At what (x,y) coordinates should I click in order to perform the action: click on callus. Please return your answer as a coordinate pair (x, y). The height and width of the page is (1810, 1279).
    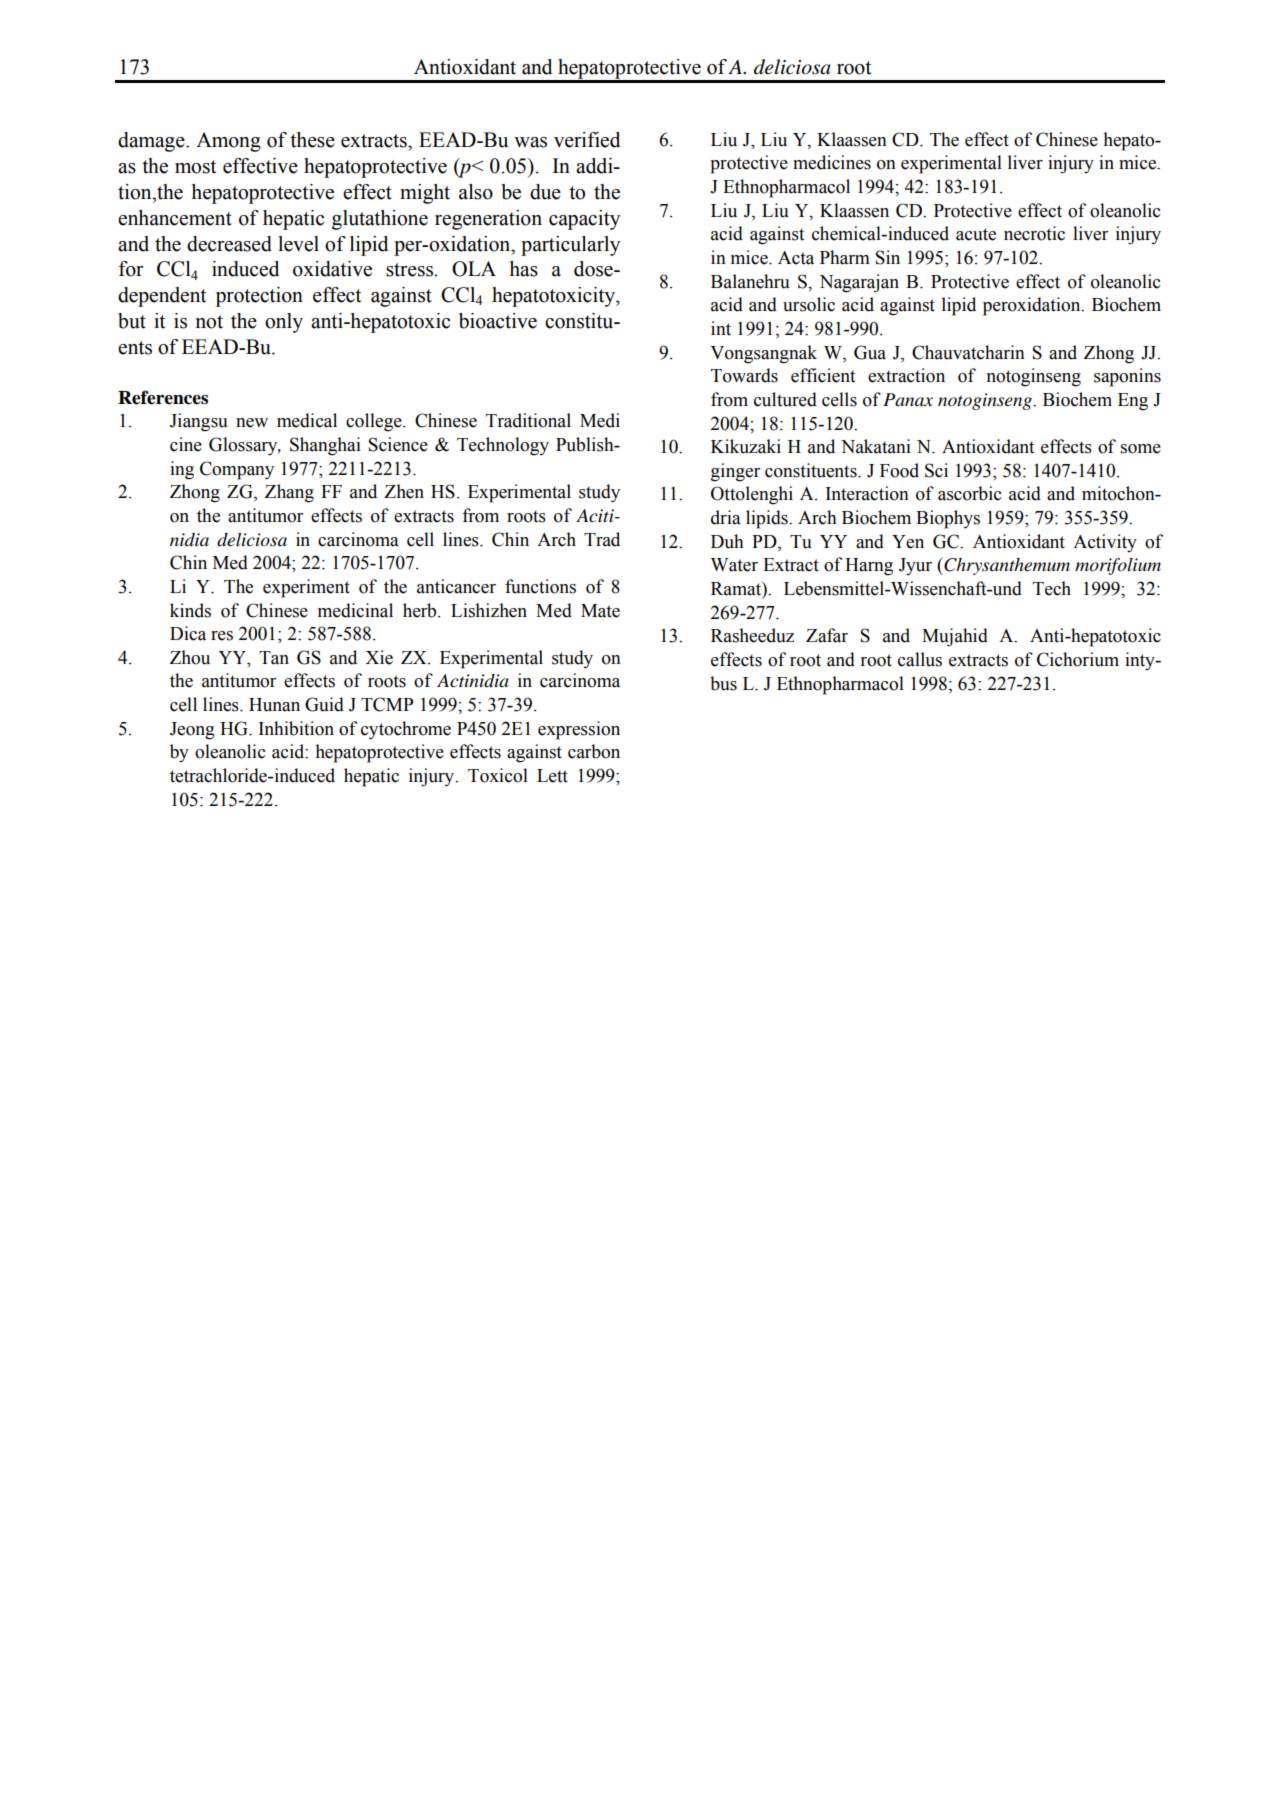
    Looking at the image, I should click on (920, 659).
